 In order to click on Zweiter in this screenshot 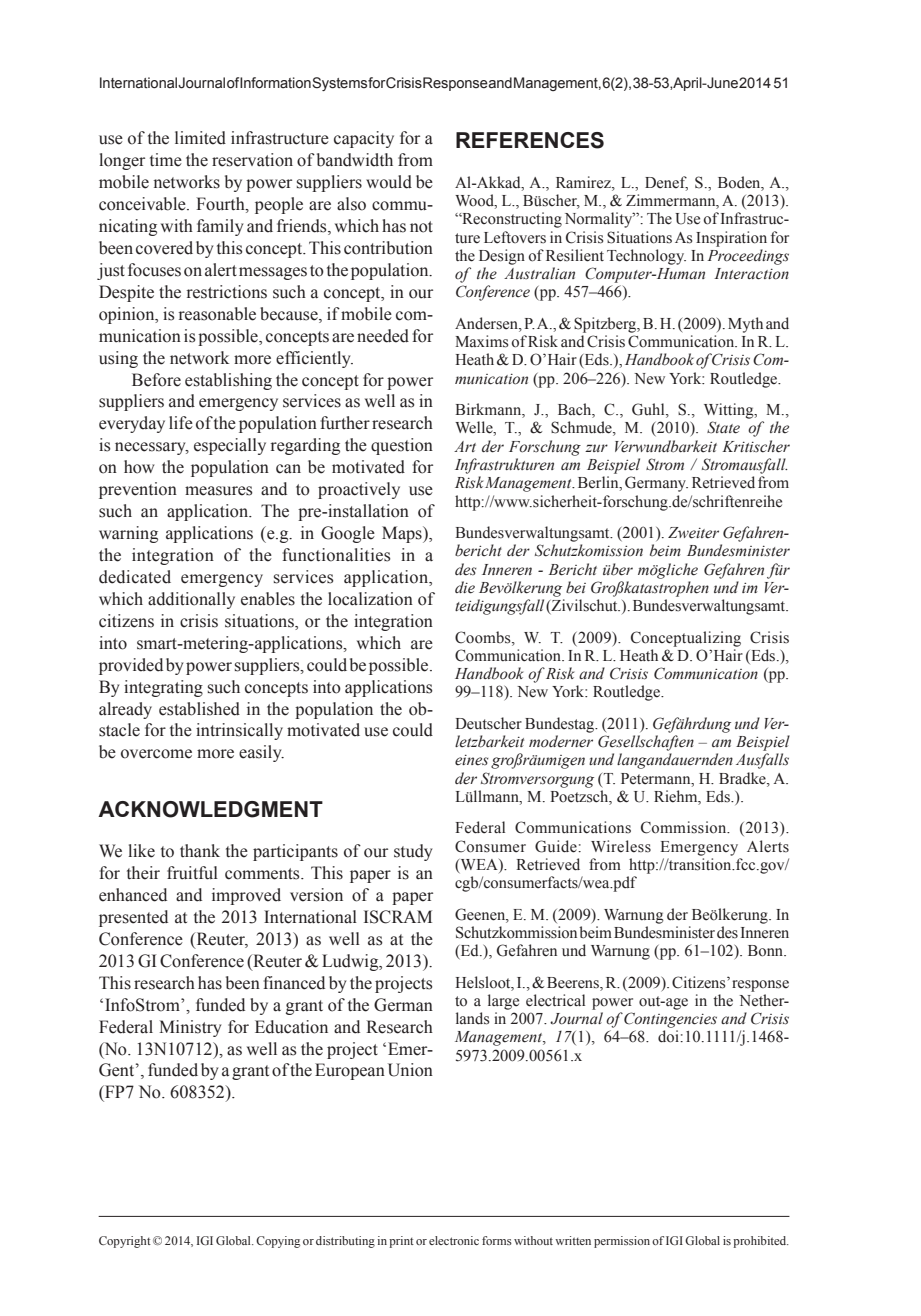, I will do `click(693, 533)`.
